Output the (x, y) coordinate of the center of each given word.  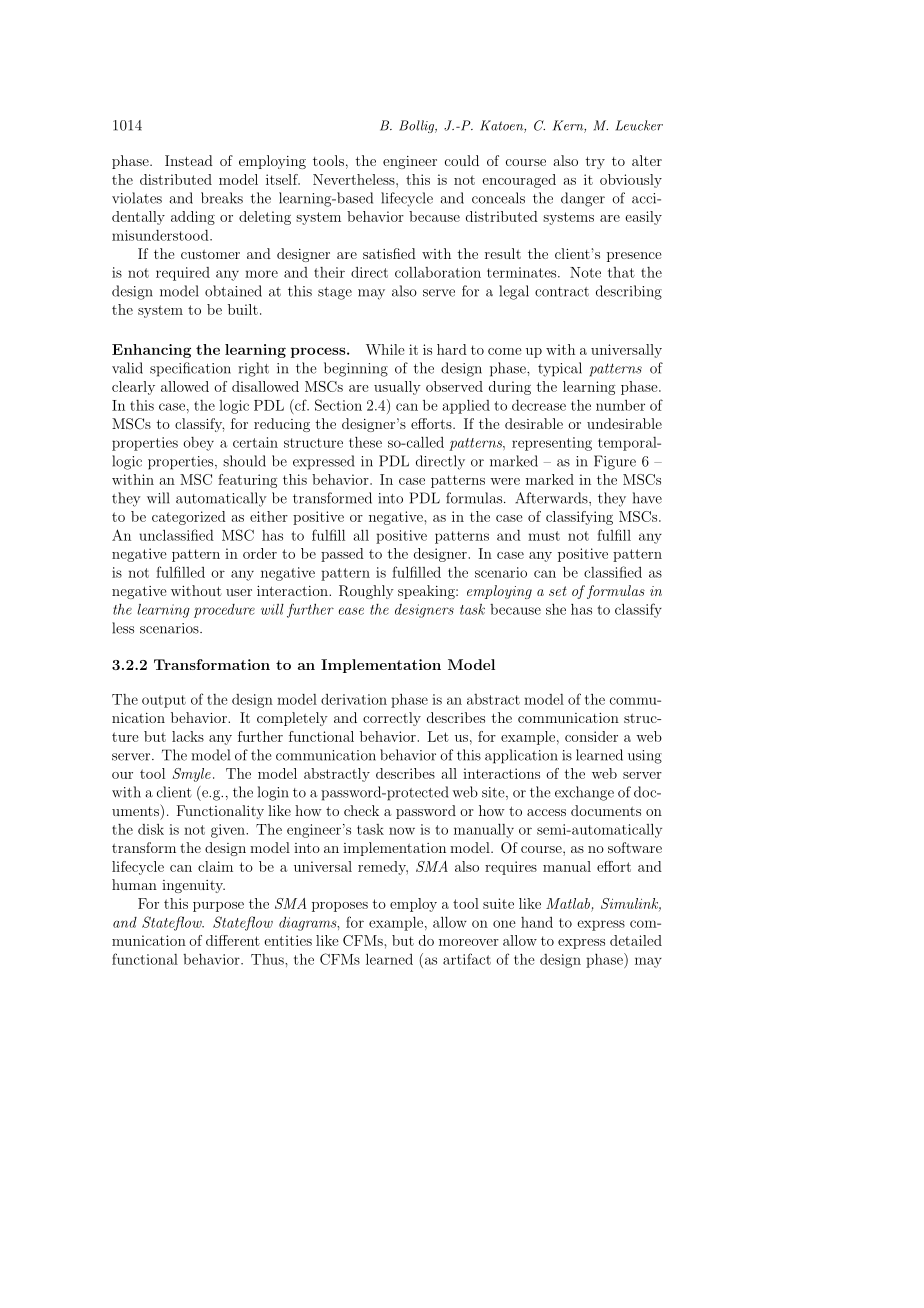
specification (190, 369)
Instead (189, 160)
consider (591, 736)
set (558, 591)
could (462, 160)
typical (560, 369)
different (233, 940)
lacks (188, 736)
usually (397, 388)
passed (342, 555)
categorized (189, 518)
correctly (392, 719)
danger (583, 199)
